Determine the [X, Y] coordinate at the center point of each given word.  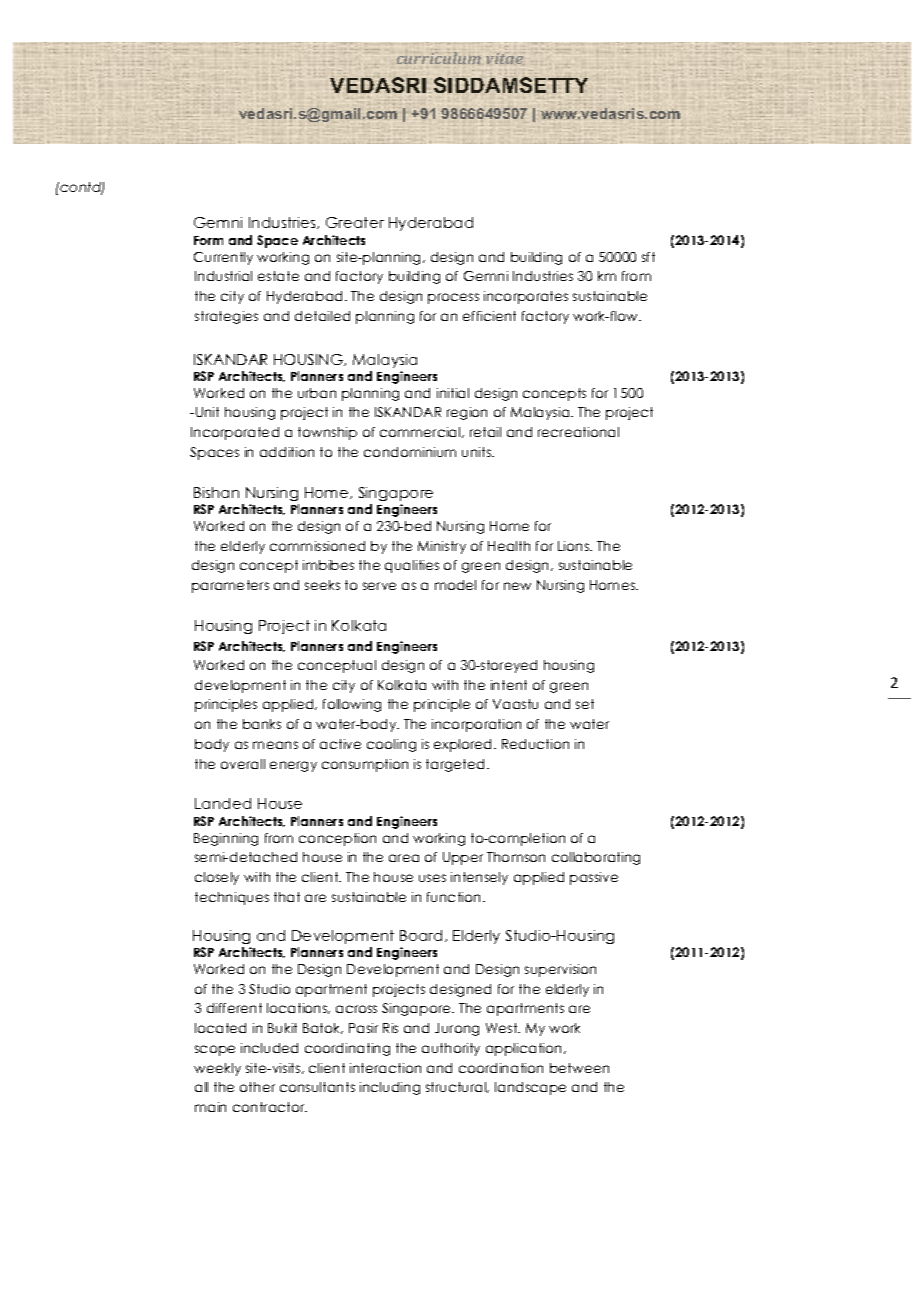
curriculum [439, 58]
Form [208, 240]
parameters [230, 586]
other [257, 1087]
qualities [412, 566]
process [453, 298]
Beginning [226, 839]
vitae [504, 58]
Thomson [516, 857]
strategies [226, 317]
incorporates [526, 297]
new [517, 586]
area [404, 858]
